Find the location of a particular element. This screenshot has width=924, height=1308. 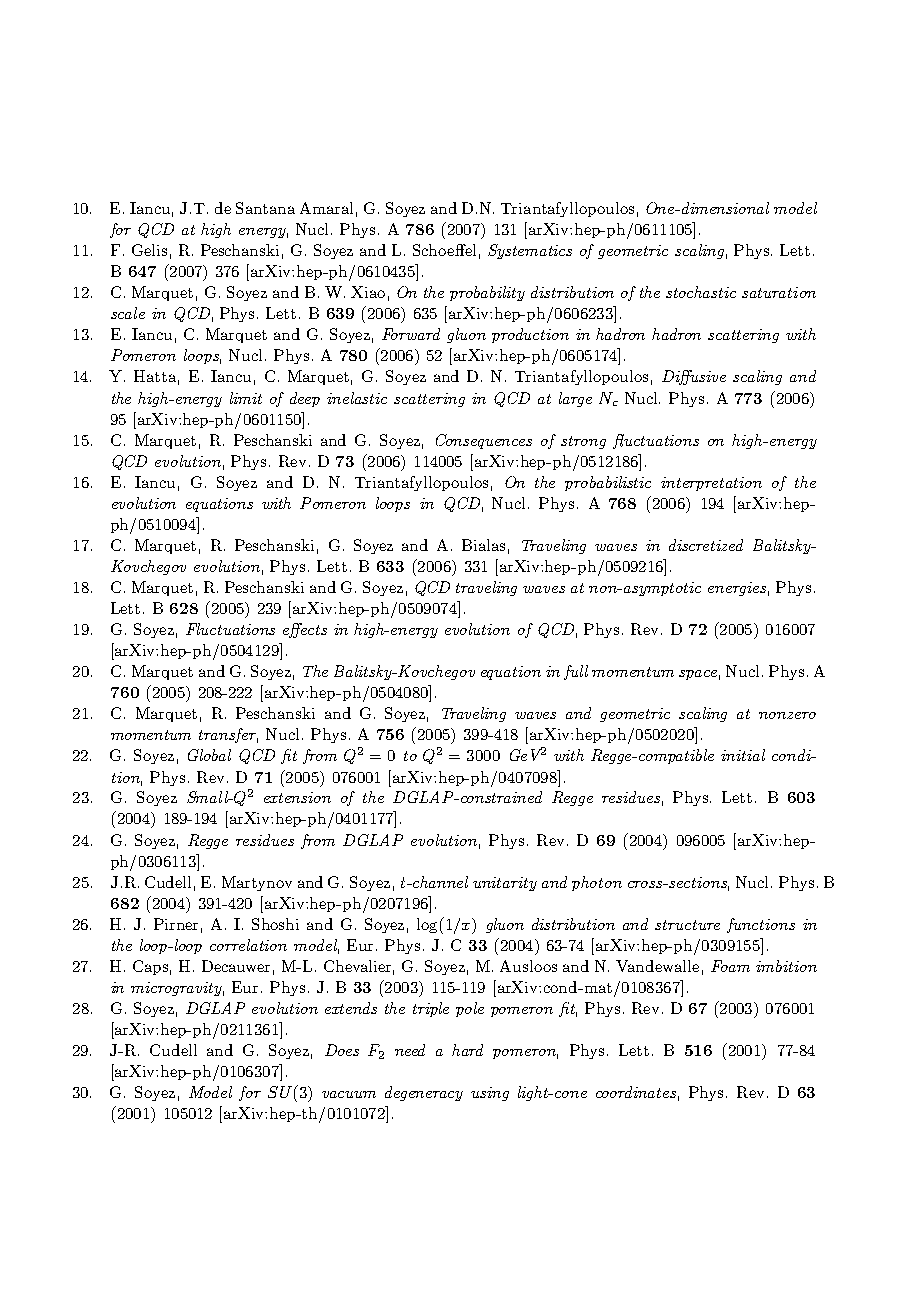

nonzero is located at coordinates (787, 715).
